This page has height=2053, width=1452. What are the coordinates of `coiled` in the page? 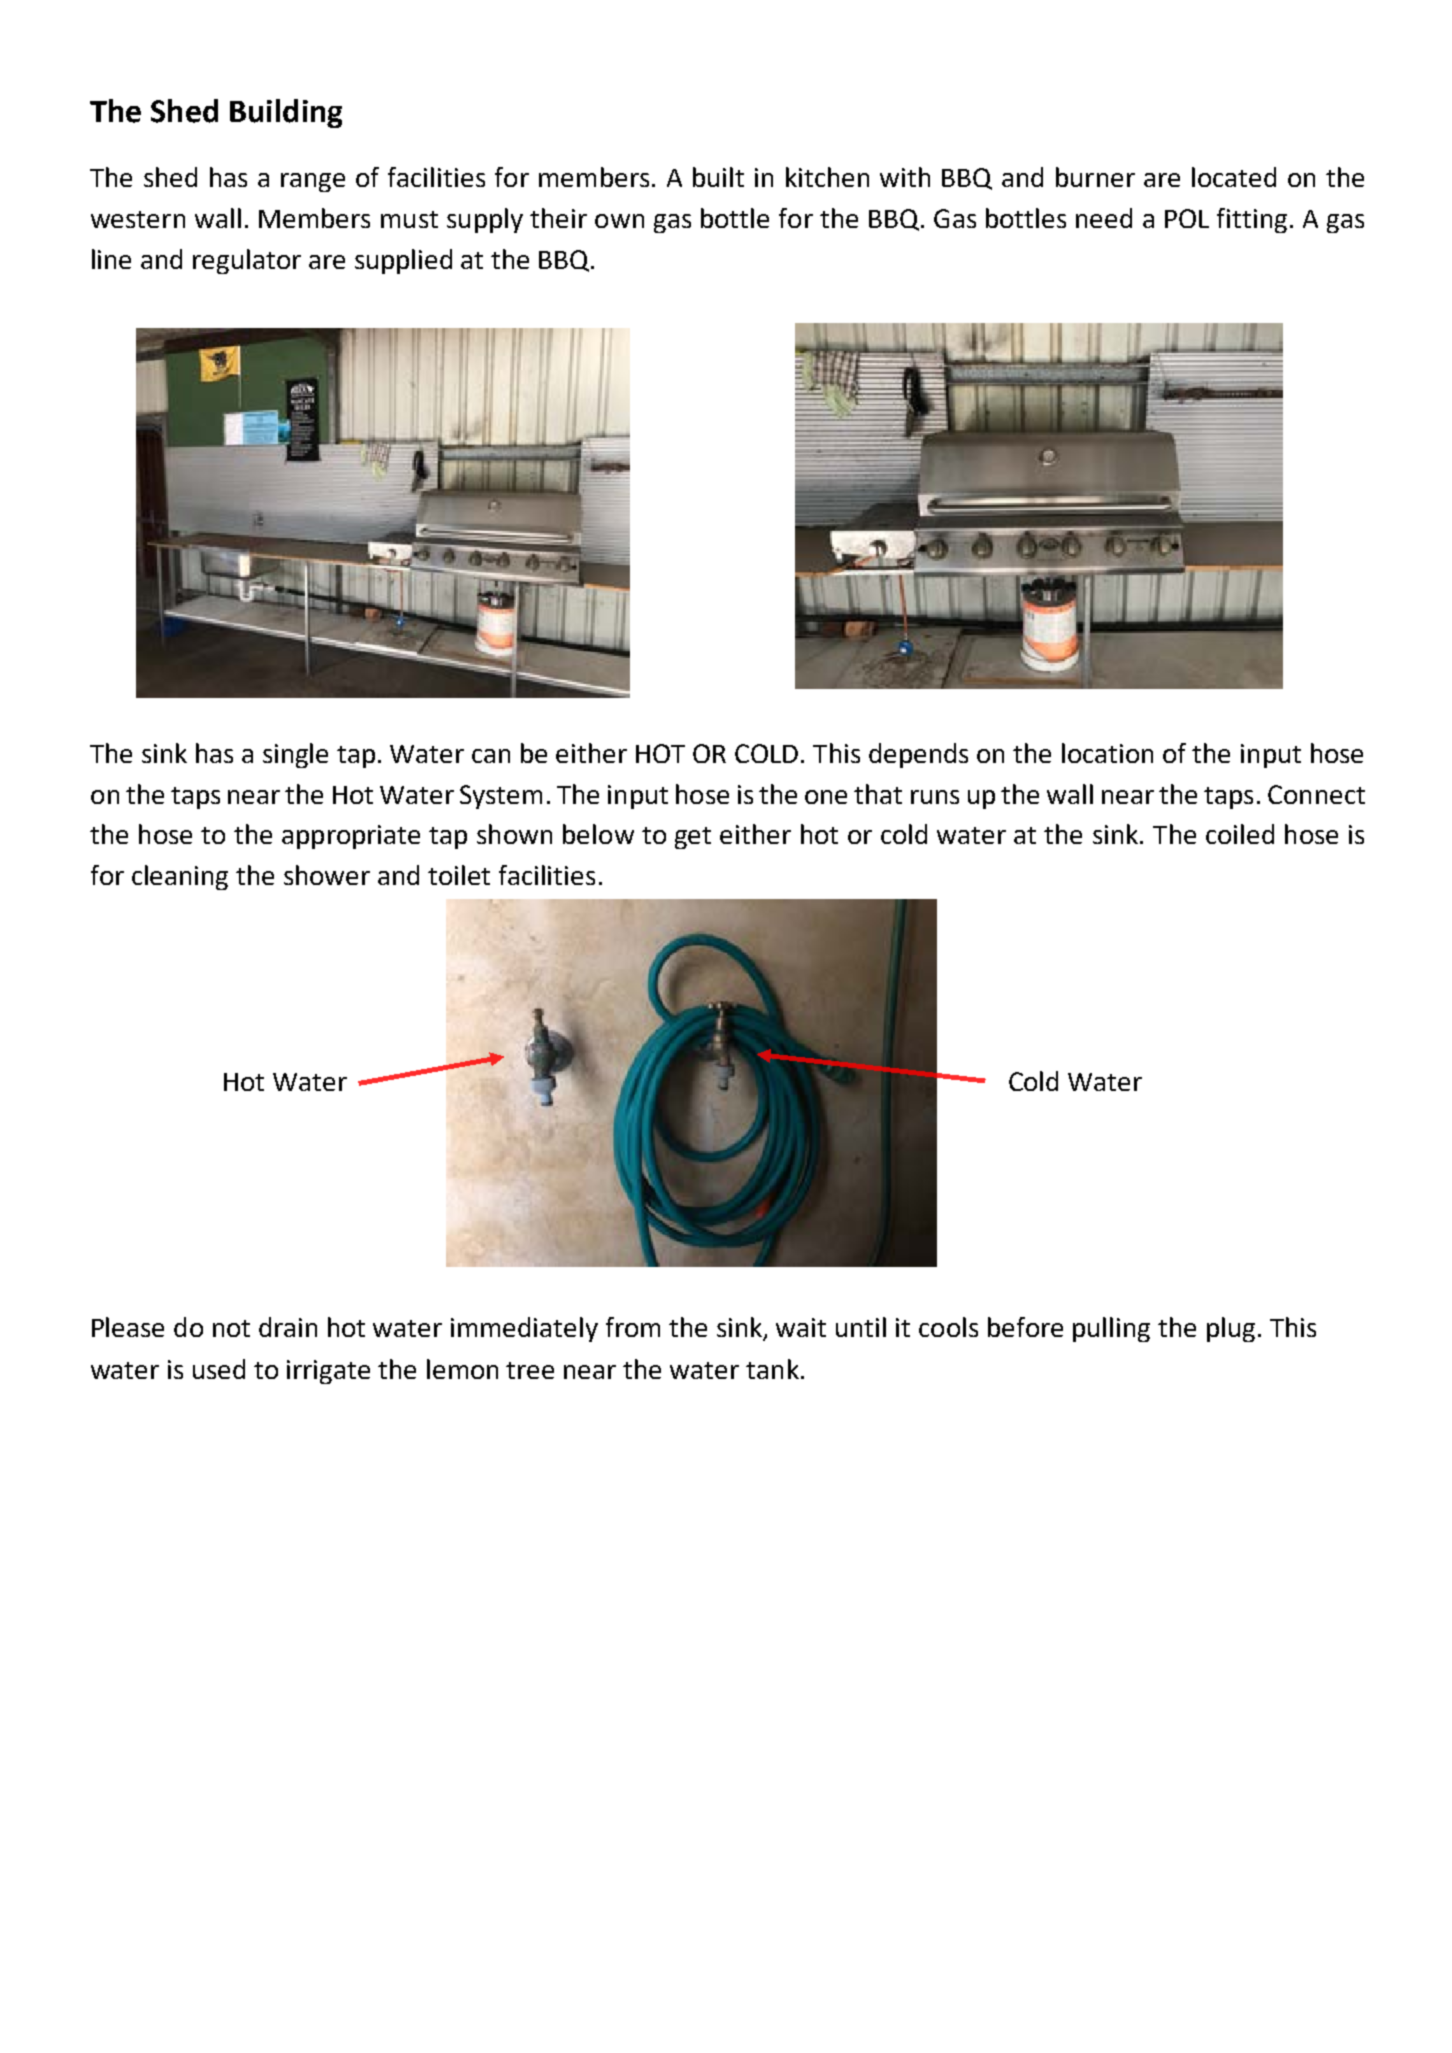 It's located at (1240, 834).
